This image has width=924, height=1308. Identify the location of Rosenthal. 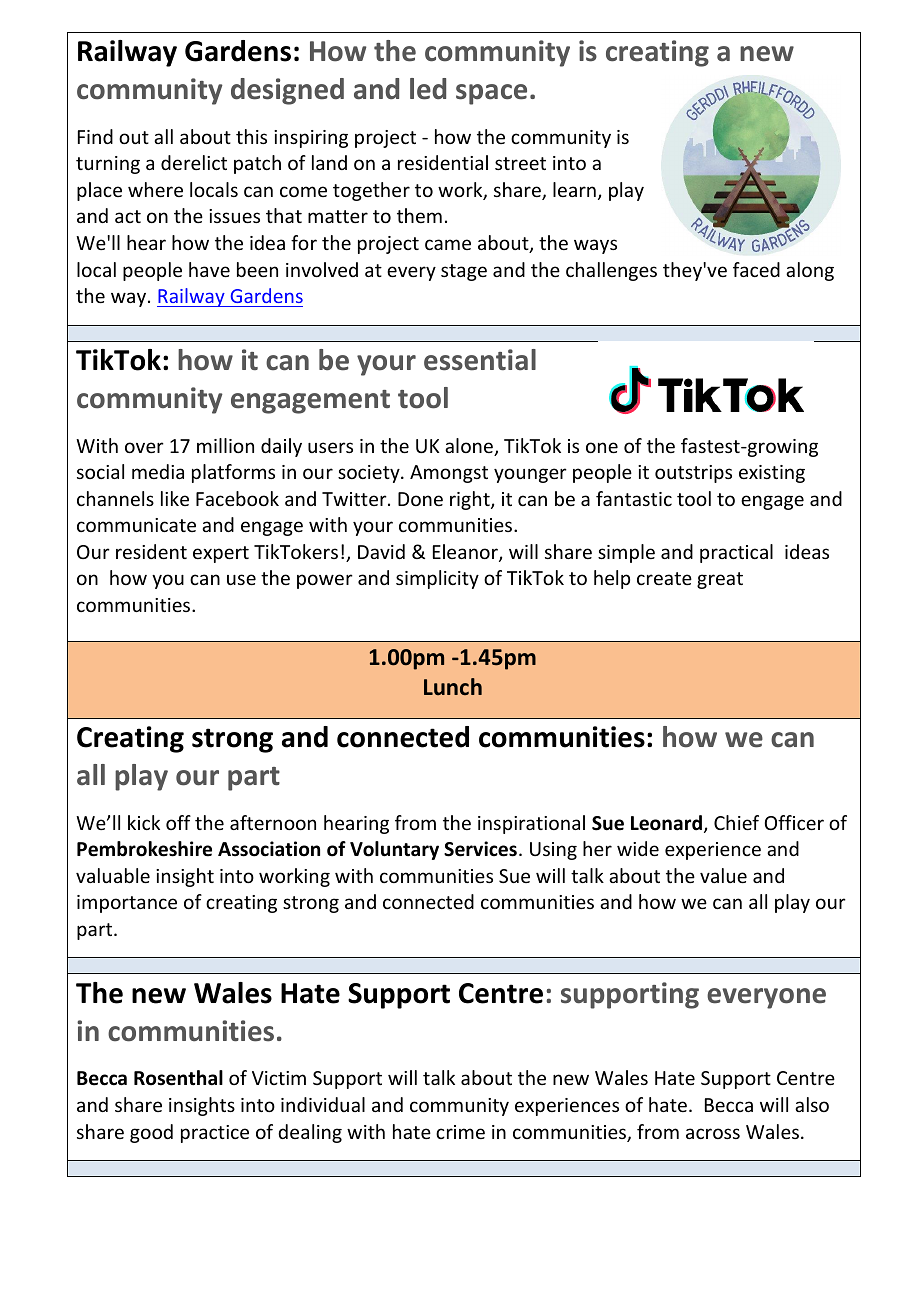
(178, 1078).
